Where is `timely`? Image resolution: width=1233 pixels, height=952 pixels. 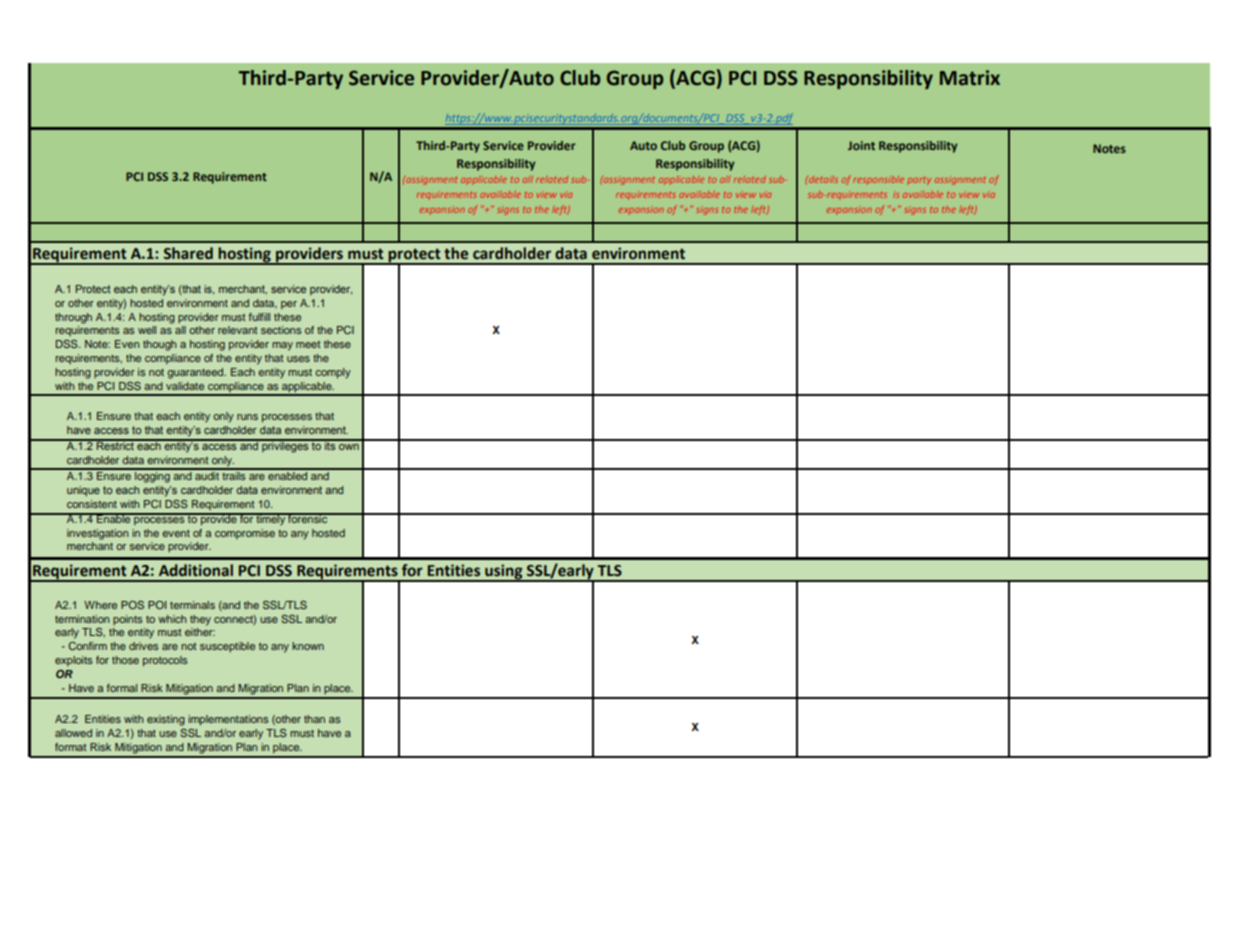 timely is located at coordinates (270, 519).
